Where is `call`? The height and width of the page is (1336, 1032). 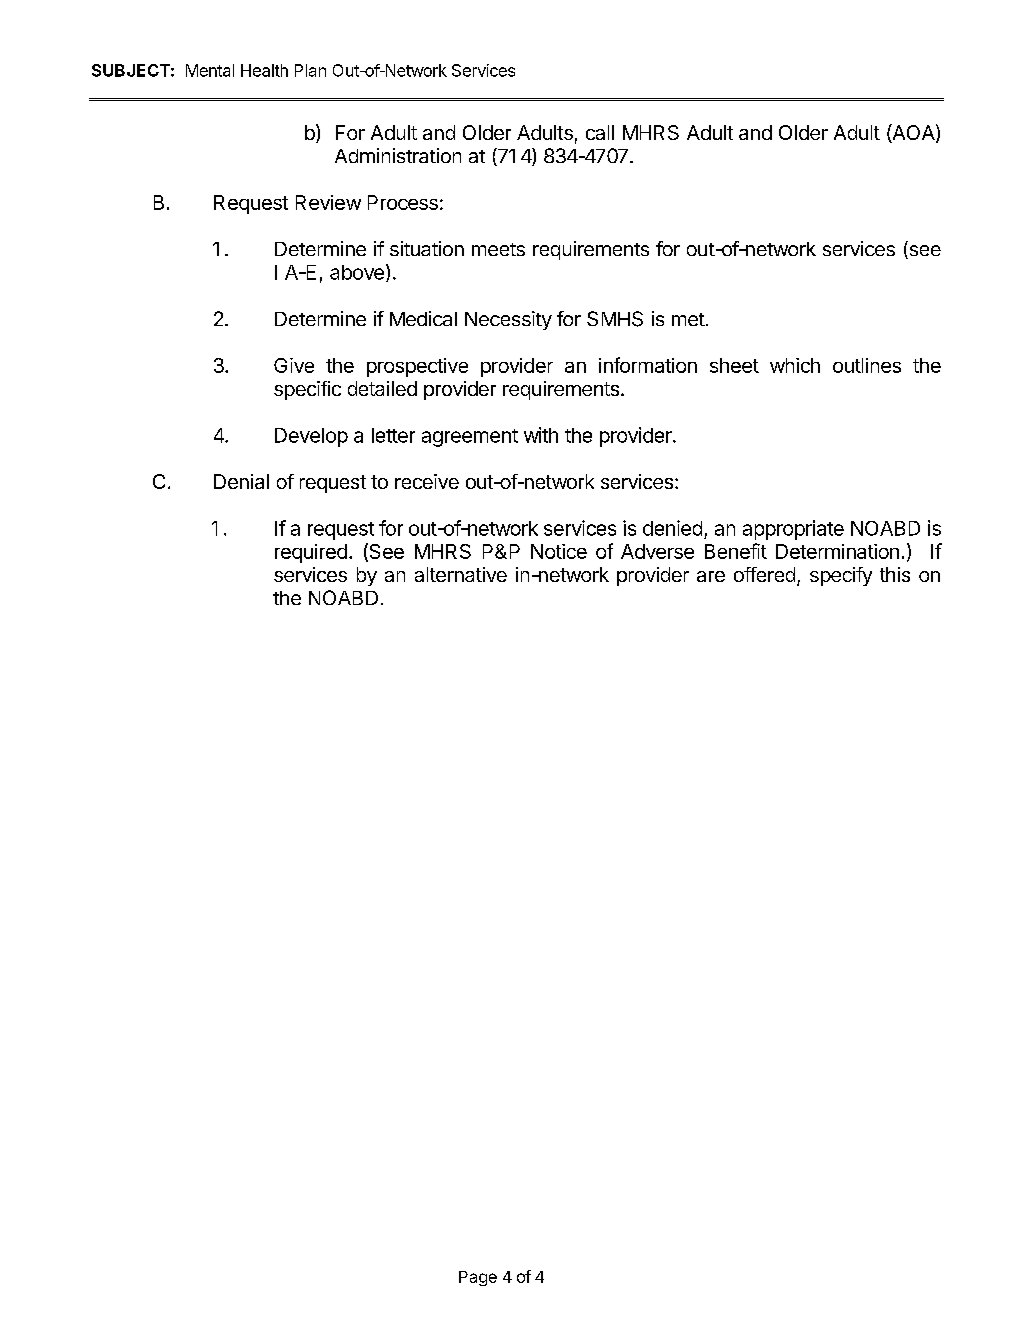
call is located at coordinates (600, 132).
